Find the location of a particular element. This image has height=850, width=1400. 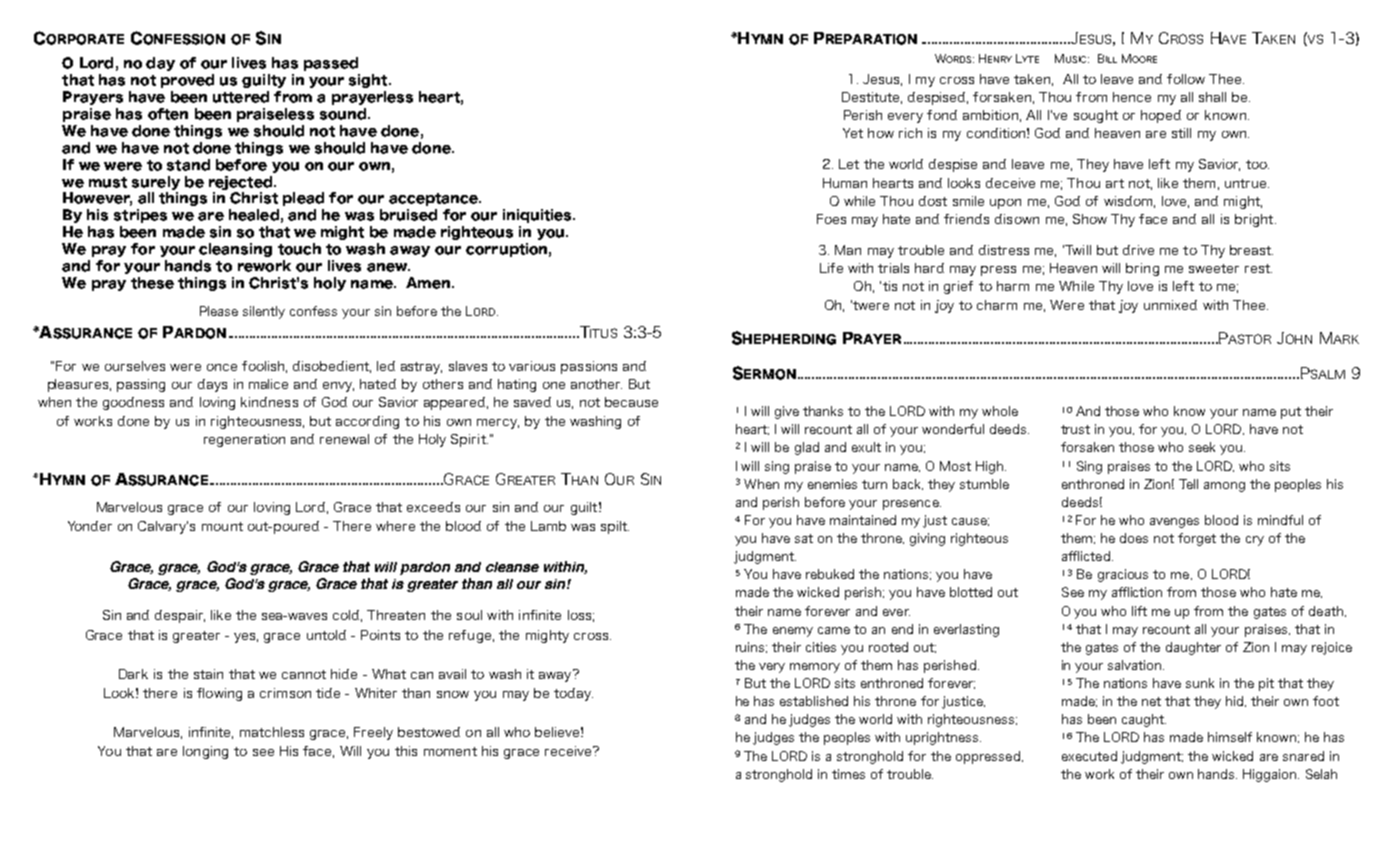

follow is located at coordinates (1186, 79).
